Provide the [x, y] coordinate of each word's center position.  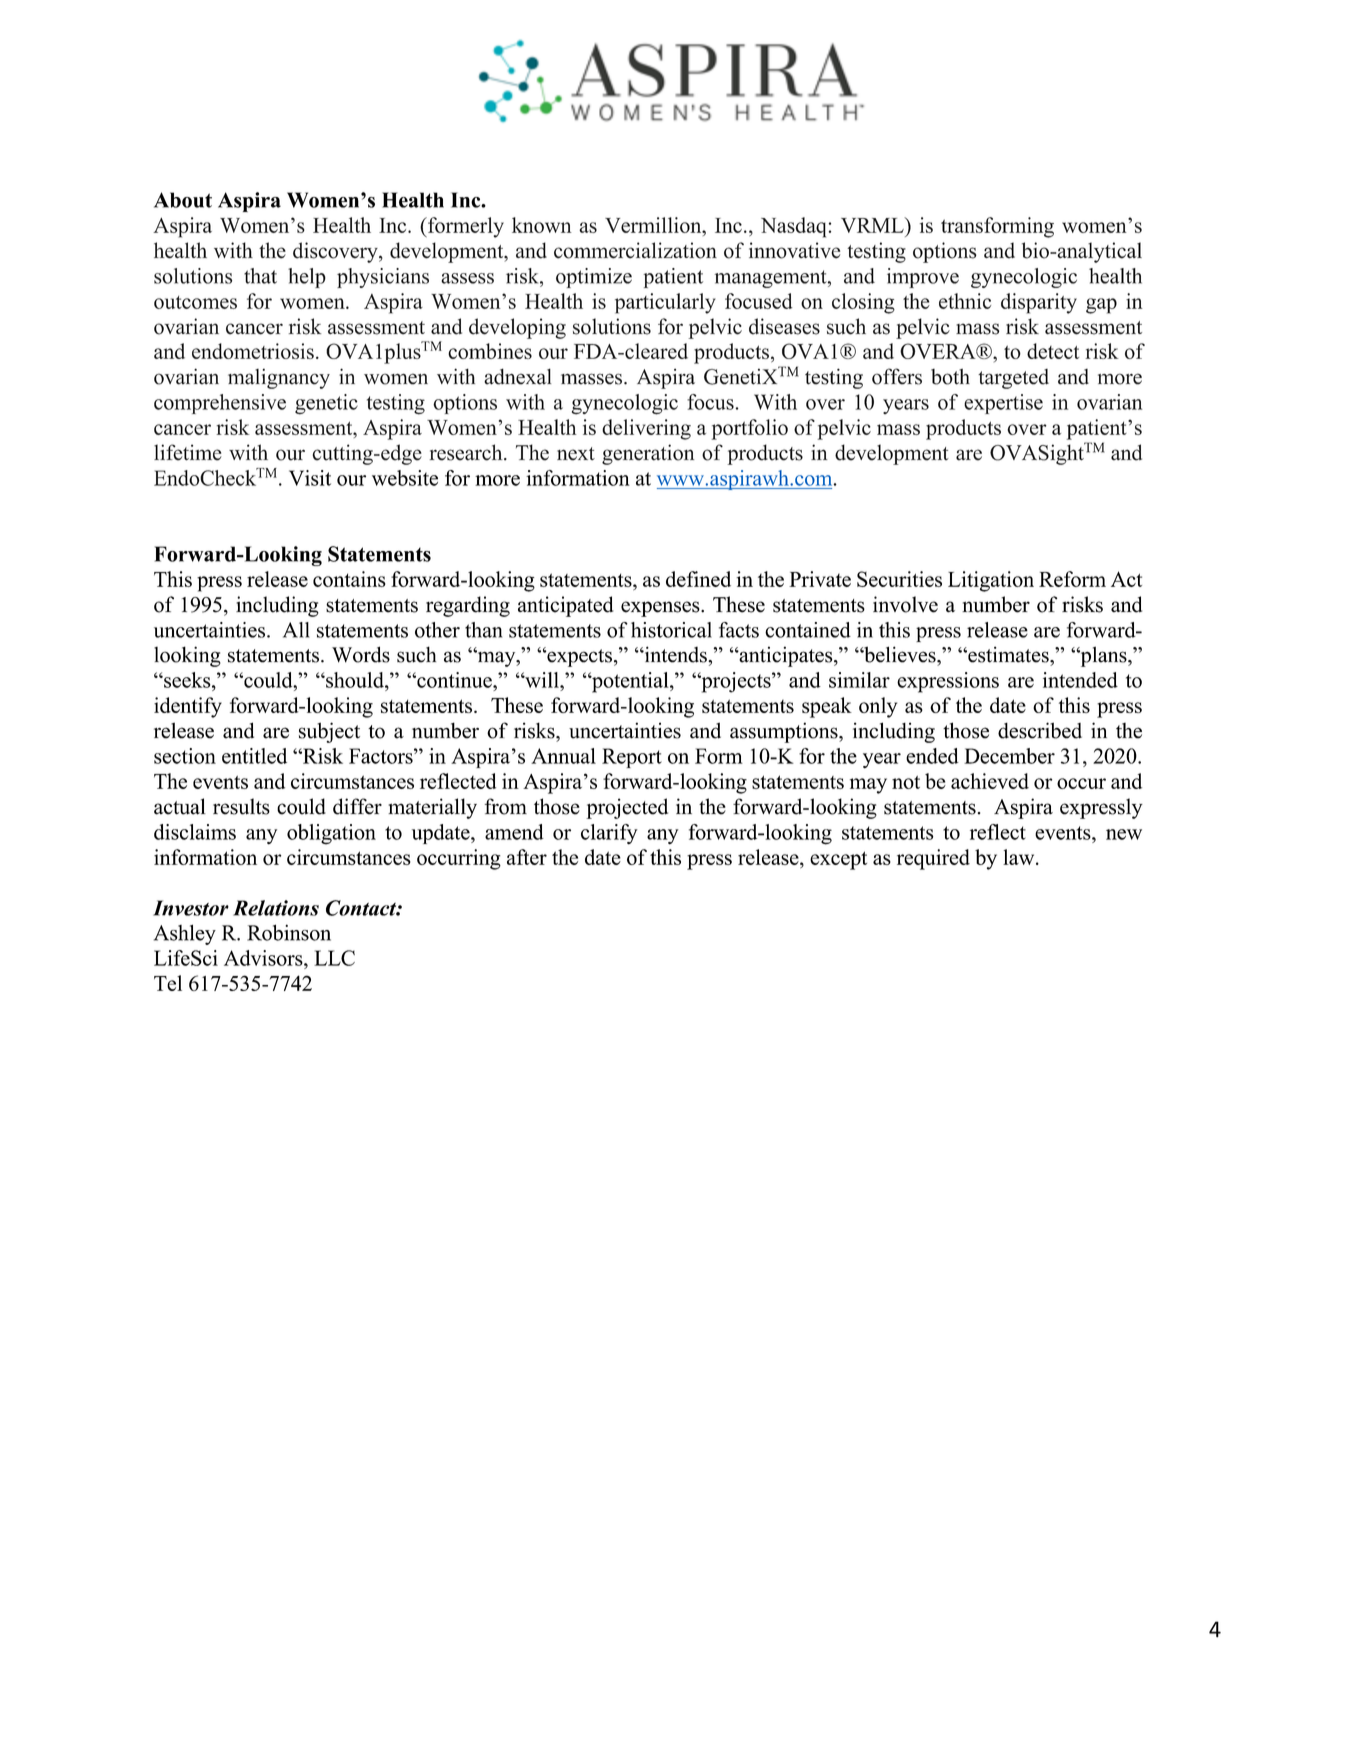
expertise [1003, 404]
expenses [661, 609]
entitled [254, 756]
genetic [326, 404]
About [183, 200]
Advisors [264, 958]
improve [923, 278]
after [527, 857]
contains [349, 579]
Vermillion [654, 225]
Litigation [991, 581]
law [1020, 857]
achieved [990, 781]
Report [632, 758]
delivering [646, 429]
